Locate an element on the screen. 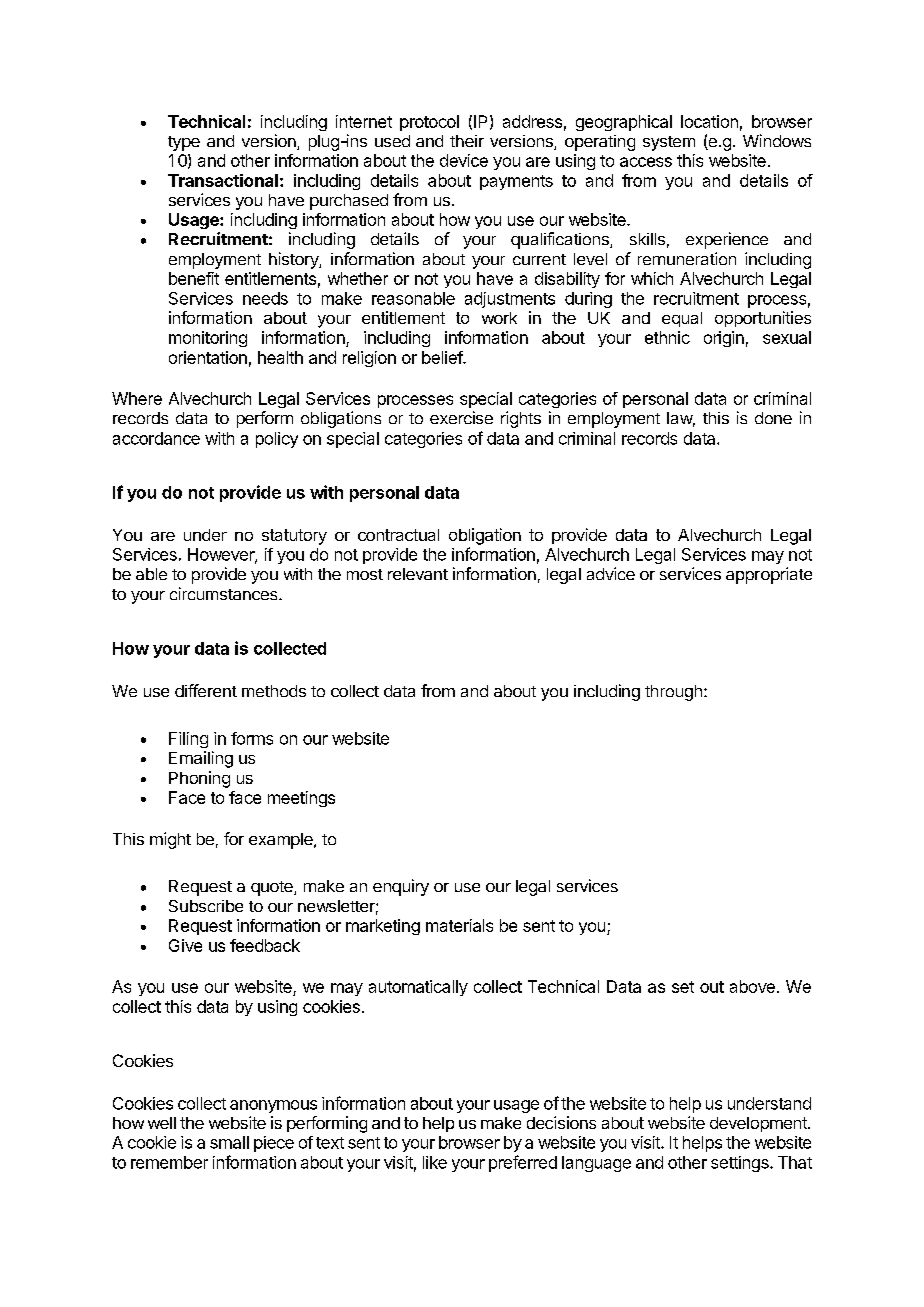 The image size is (924, 1307). through is located at coordinates (673, 693).
